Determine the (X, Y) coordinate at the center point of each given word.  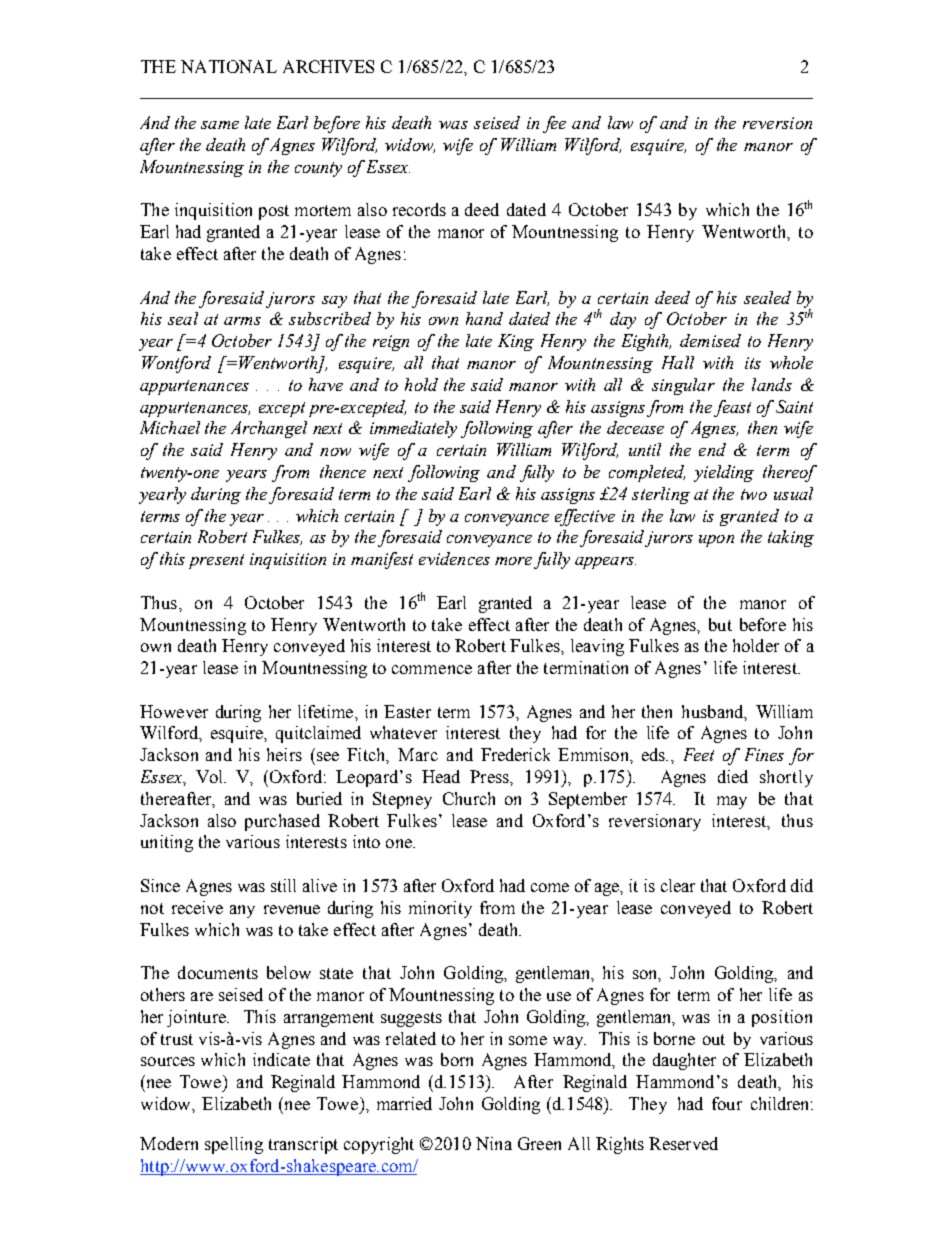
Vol (210, 776)
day (623, 320)
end (712, 449)
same (220, 125)
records (419, 209)
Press (490, 776)
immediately (413, 429)
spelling (234, 1145)
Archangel (269, 429)
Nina (494, 1143)
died (733, 776)
